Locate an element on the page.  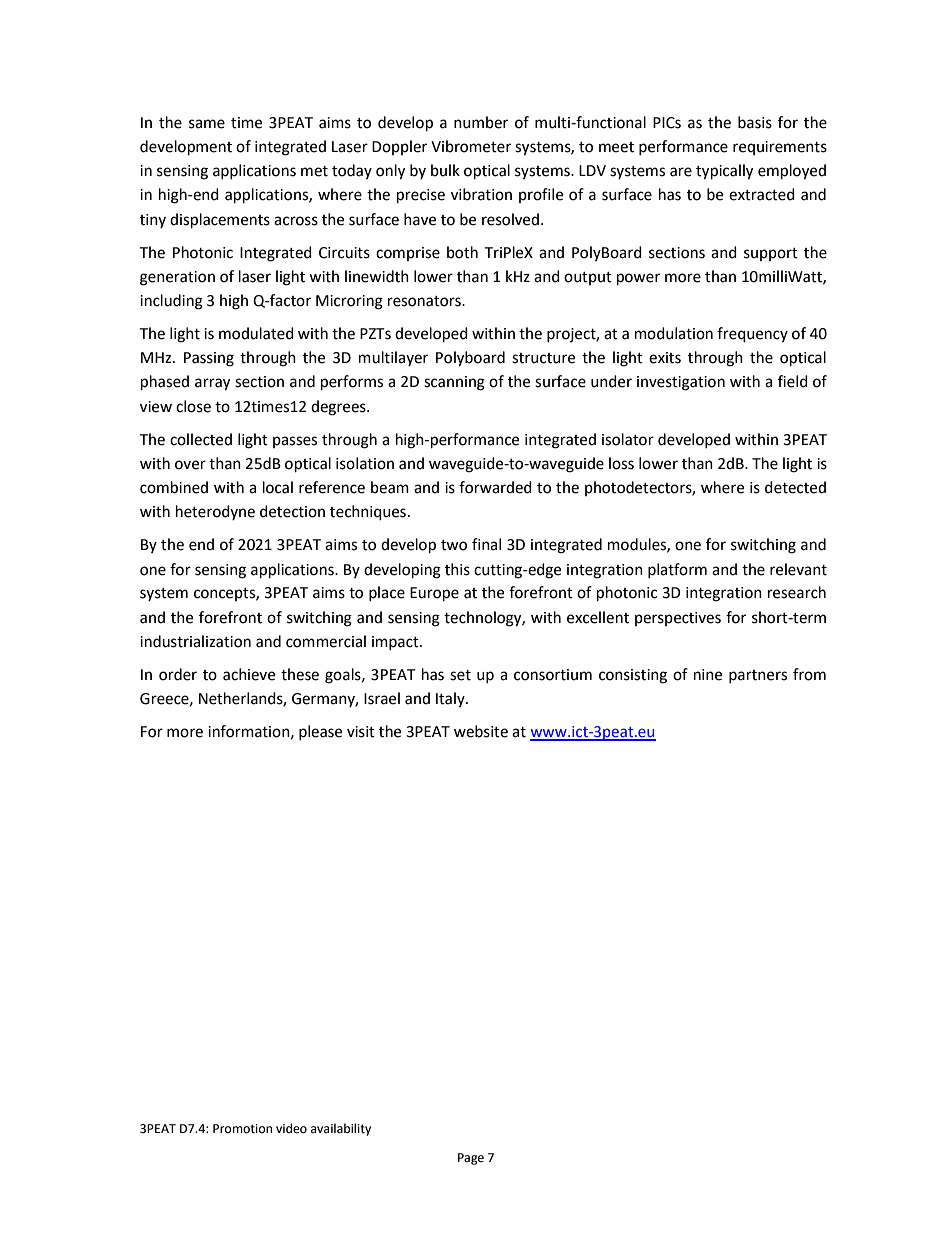
array is located at coordinates (212, 384).
